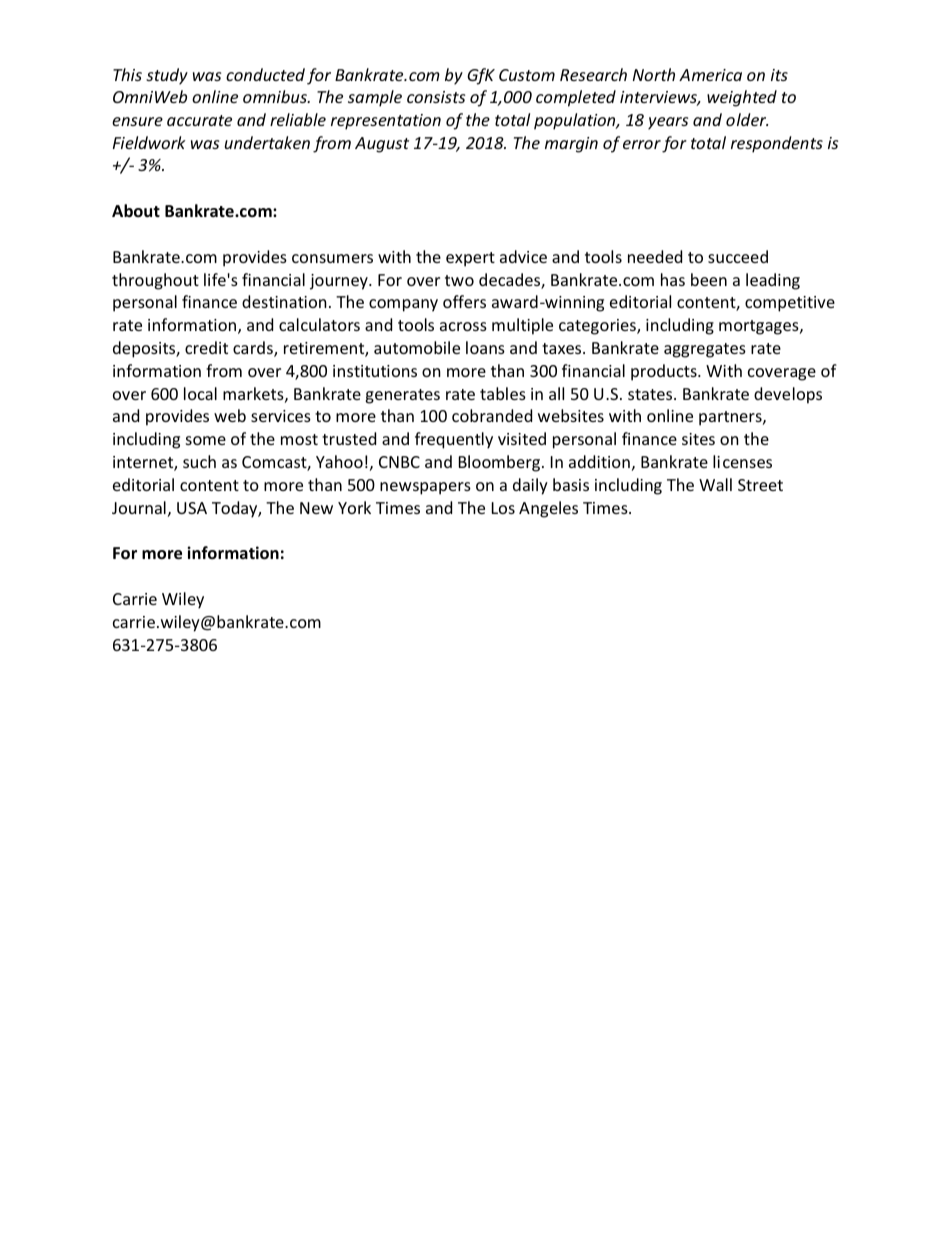  What do you see at coordinates (503, 393) in the page?
I see `tables` at bounding box center [503, 393].
